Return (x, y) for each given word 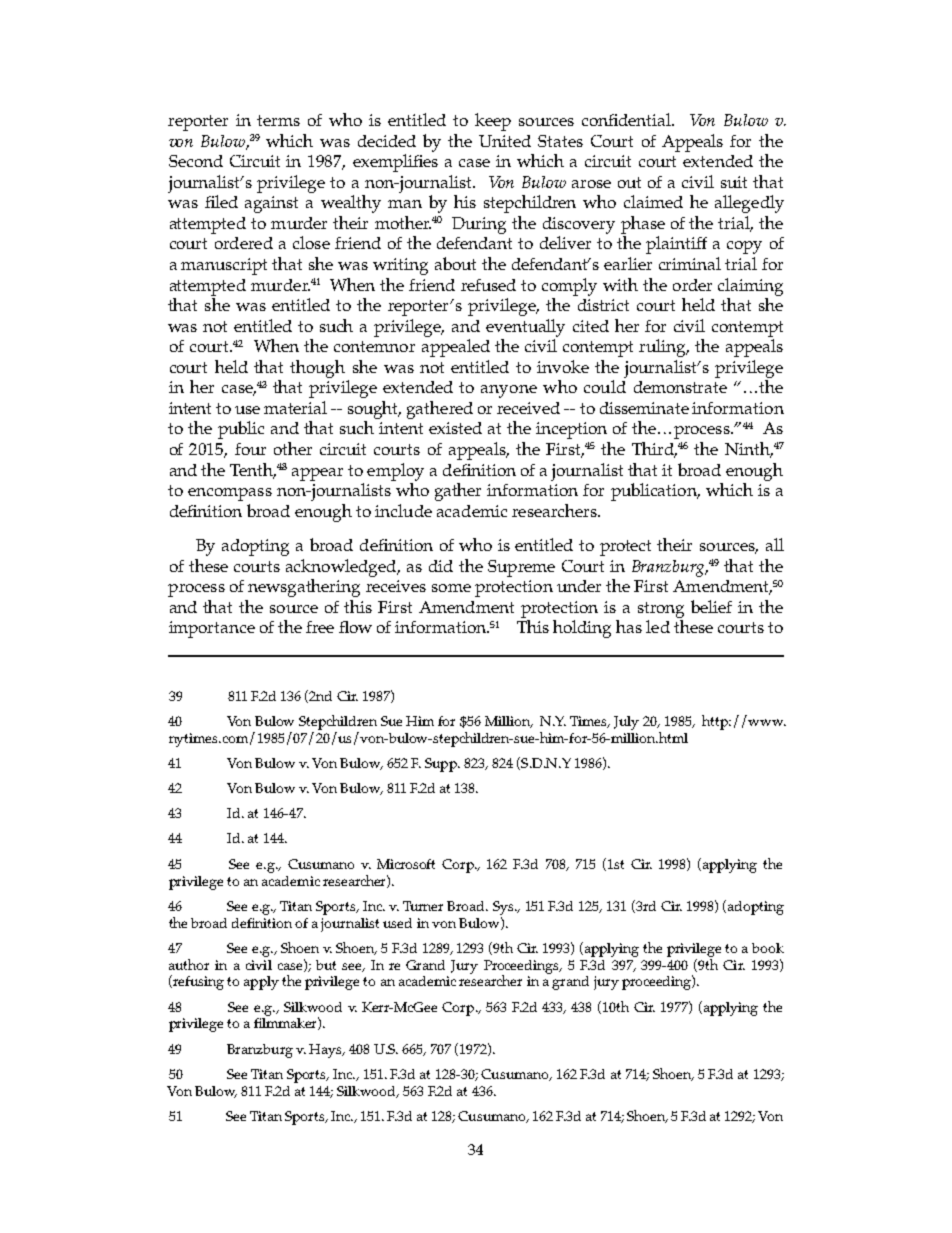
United (505, 141)
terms (278, 120)
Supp (442, 765)
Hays (326, 1051)
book (768, 948)
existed (455, 428)
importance (212, 629)
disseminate (644, 408)
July (626, 723)
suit (734, 182)
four (250, 449)
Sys (504, 908)
